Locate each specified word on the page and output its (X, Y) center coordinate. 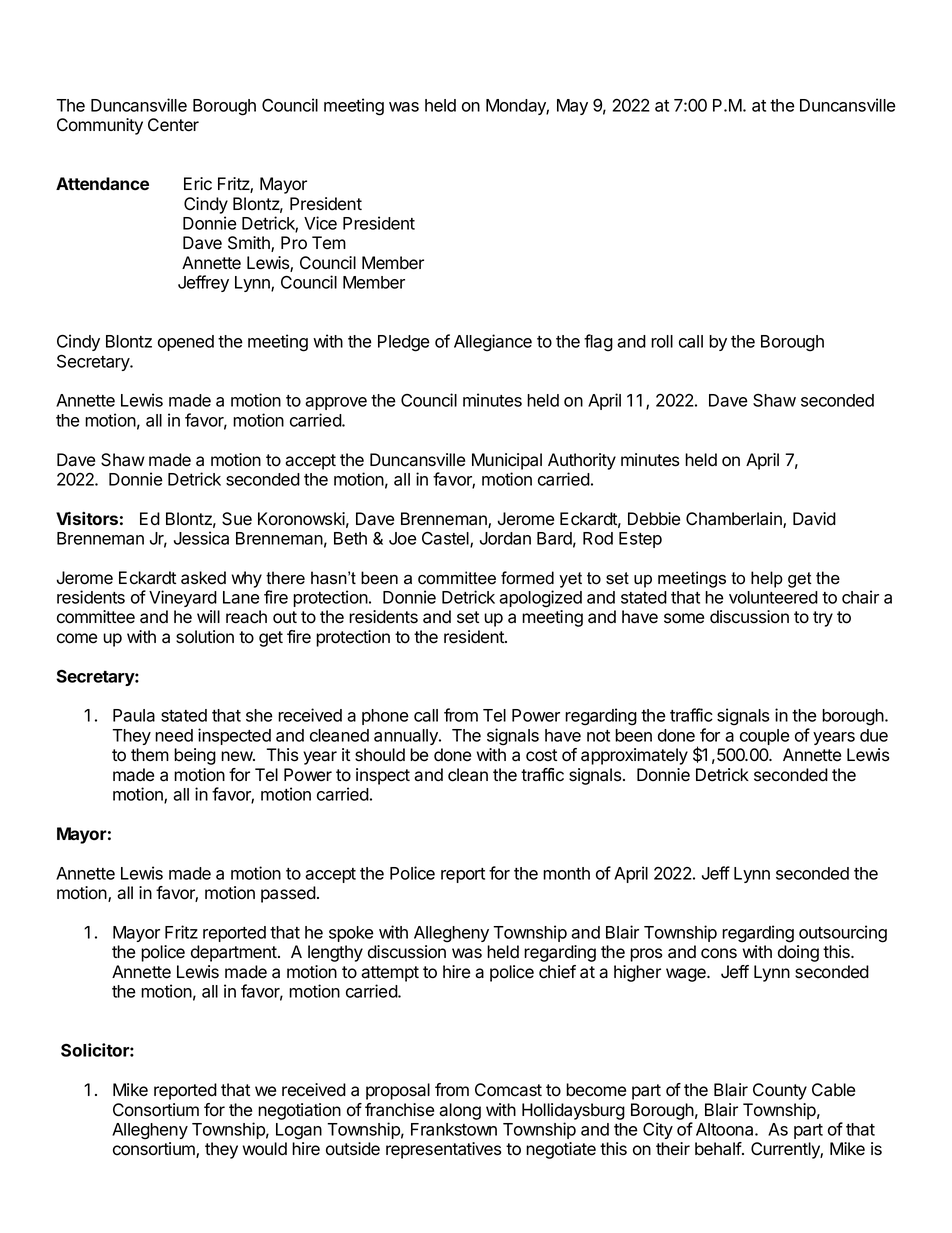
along (460, 1111)
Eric (198, 184)
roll (662, 341)
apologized (540, 599)
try (823, 619)
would (264, 1149)
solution (205, 637)
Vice (320, 223)
